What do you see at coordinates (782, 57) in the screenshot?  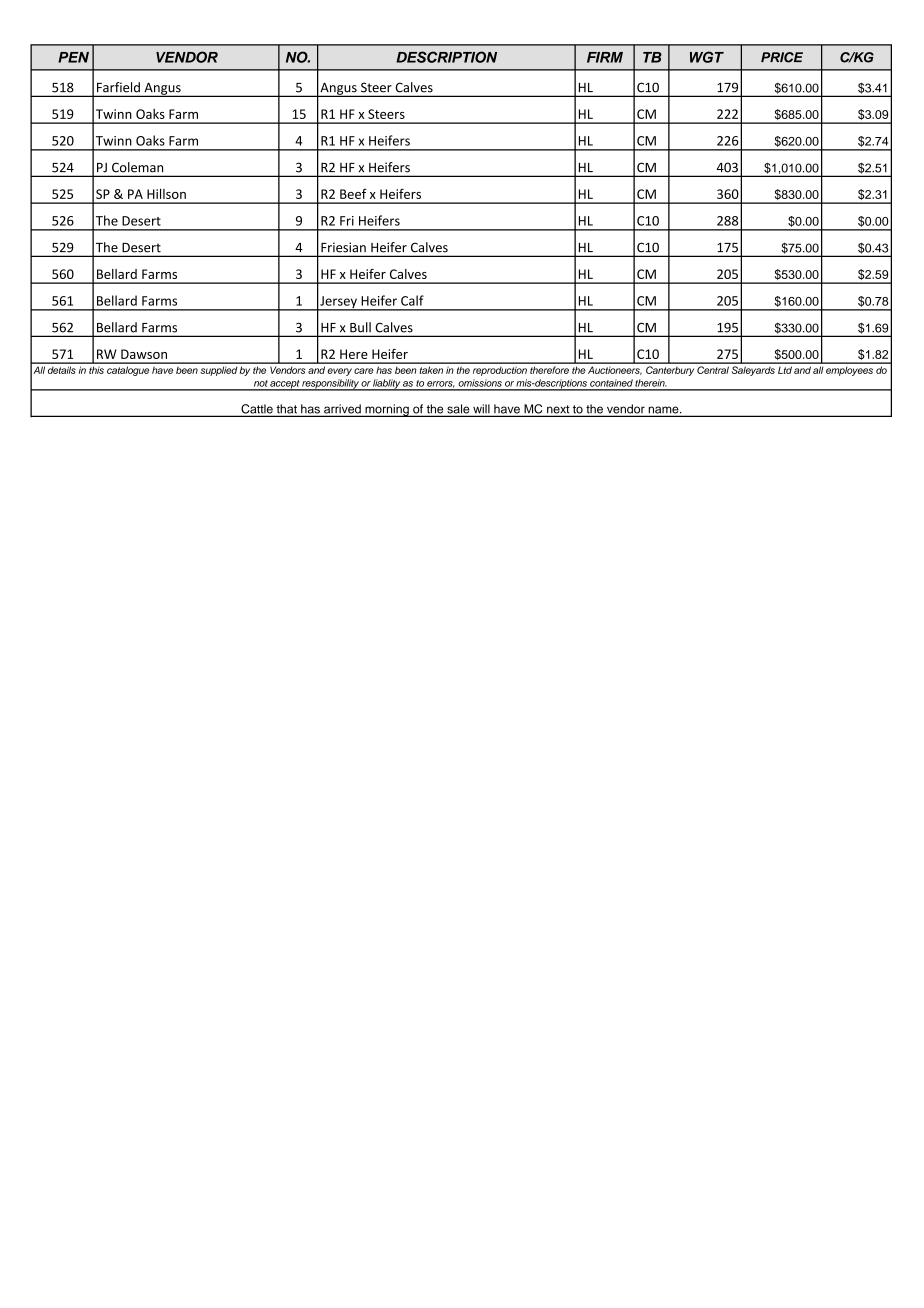 I see `PRICE` at bounding box center [782, 57].
